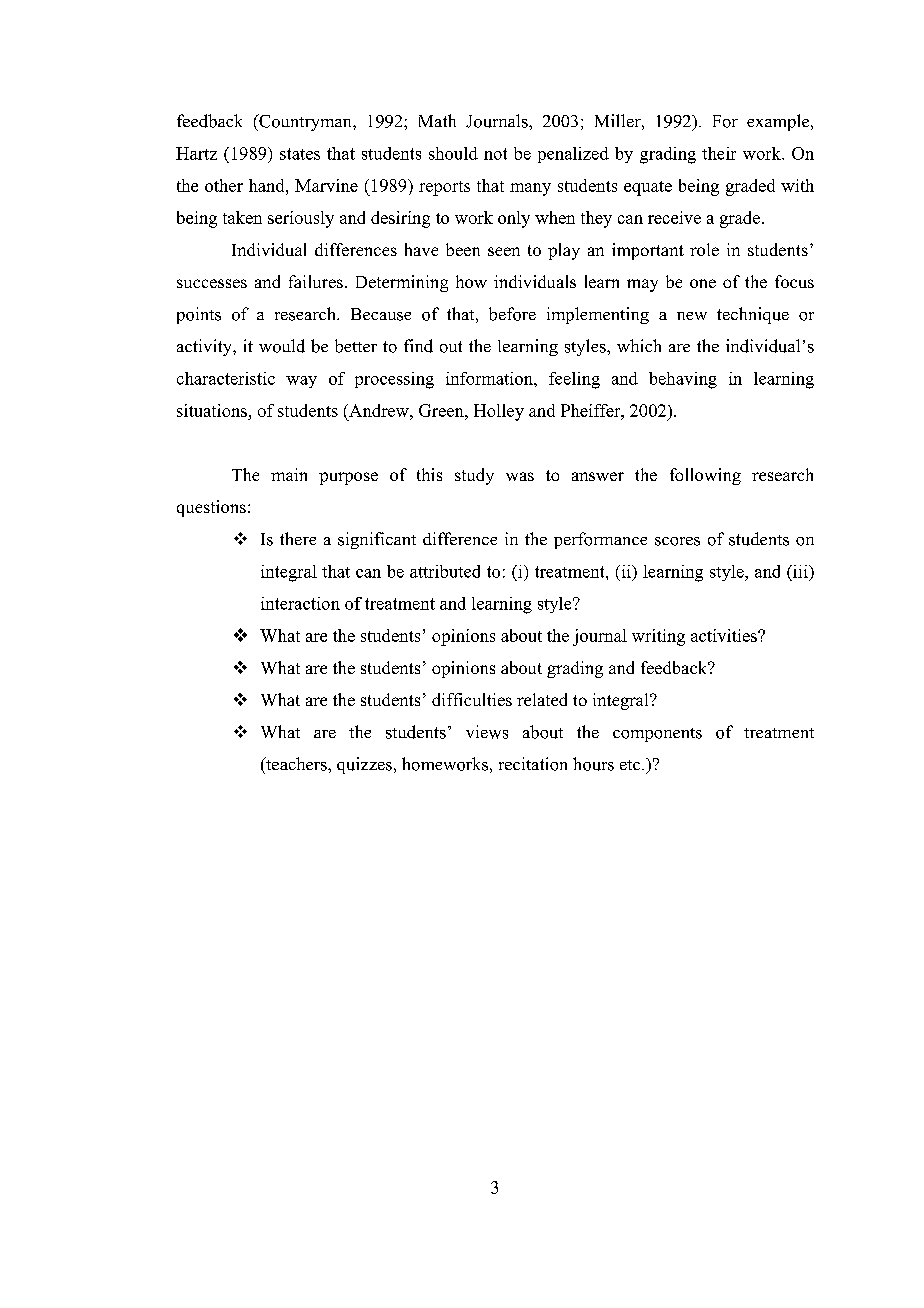 The height and width of the page is (1308, 924). Describe the element at coordinates (495, 154) in the page. I see `not` at that location.
